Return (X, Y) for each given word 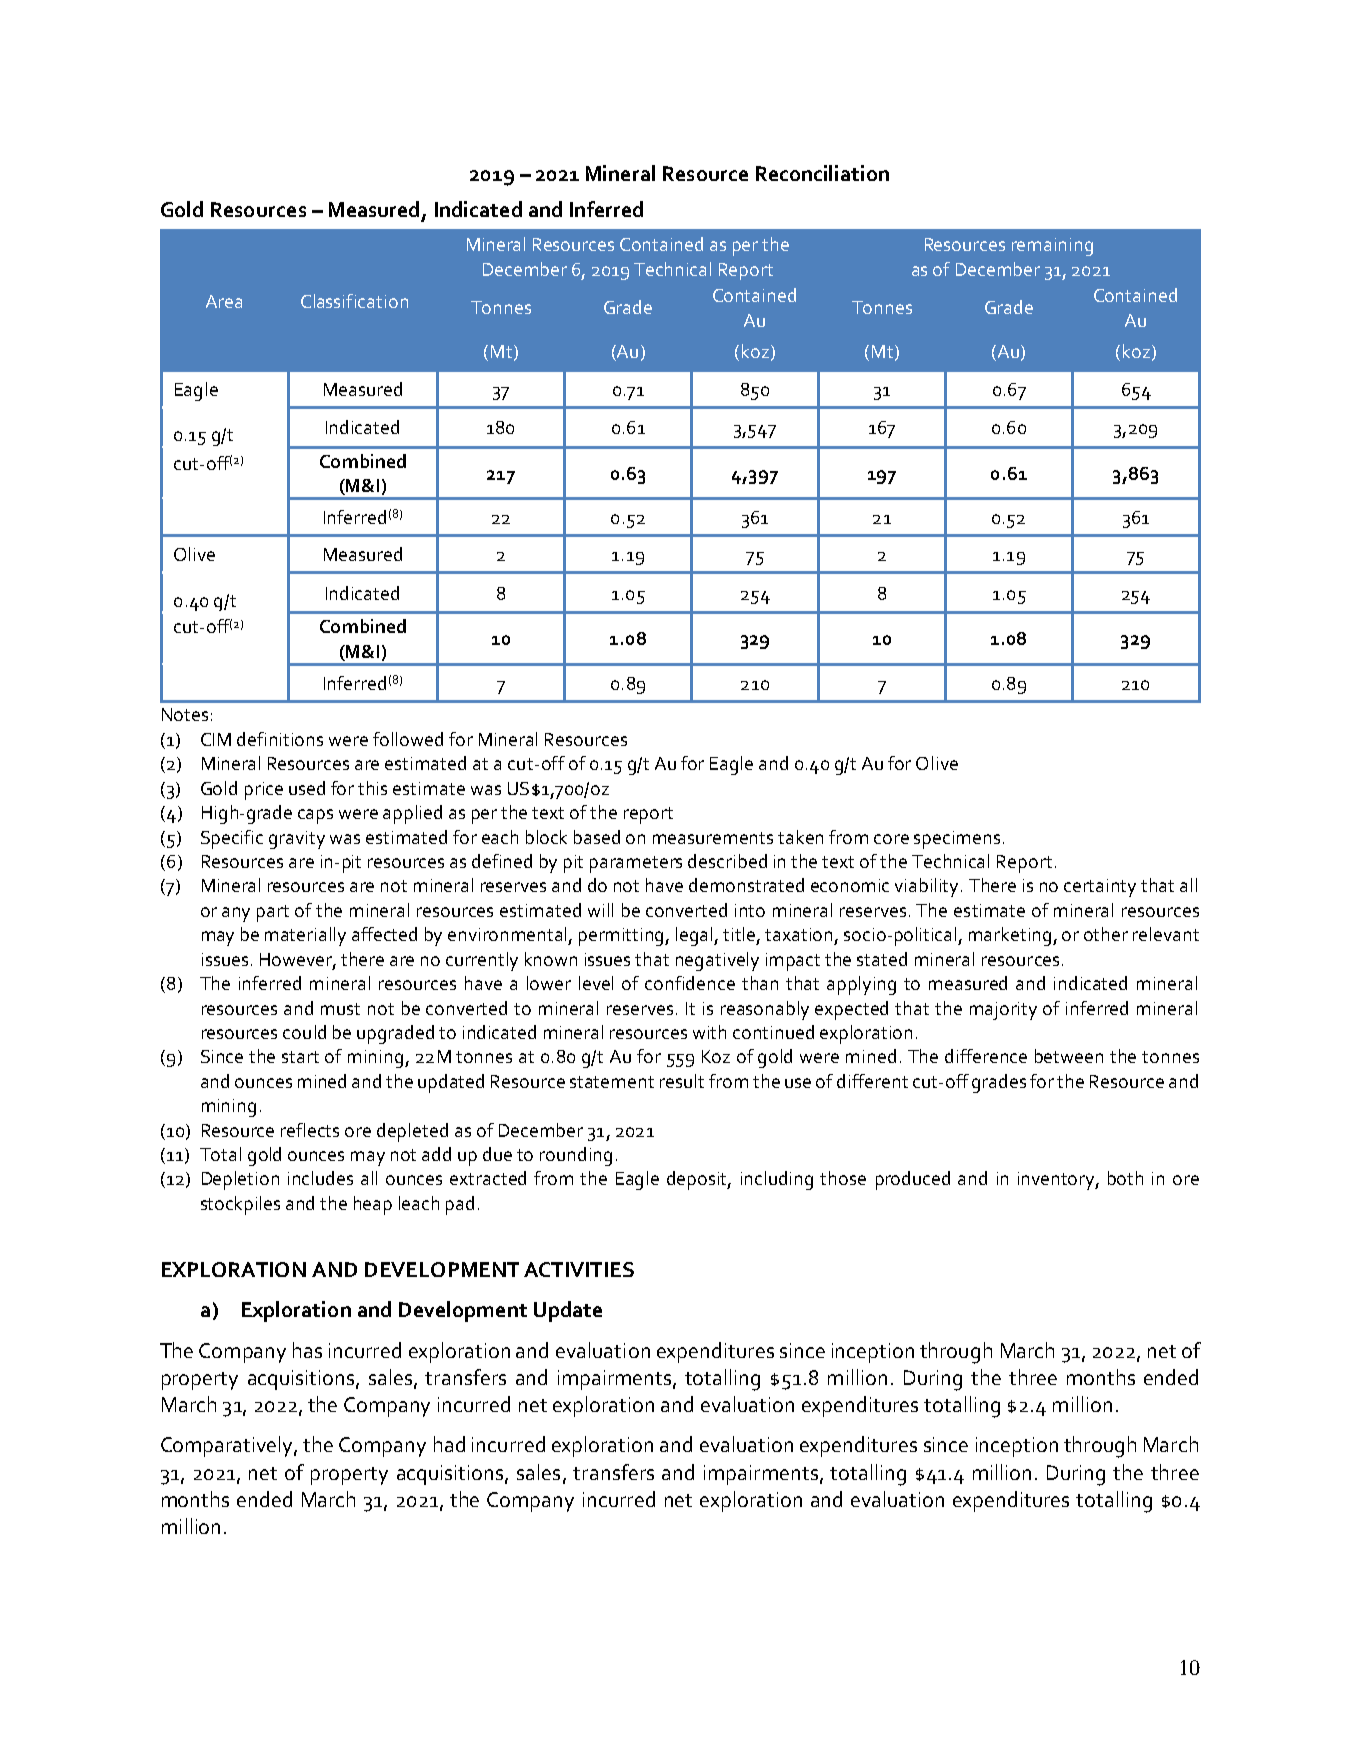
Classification (354, 301)
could (304, 1032)
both (1125, 1178)
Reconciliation (822, 173)
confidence (690, 983)
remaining (1052, 247)
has (307, 1350)
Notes (185, 714)
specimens (957, 840)
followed (408, 739)
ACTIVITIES (579, 1269)
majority (1003, 1011)
